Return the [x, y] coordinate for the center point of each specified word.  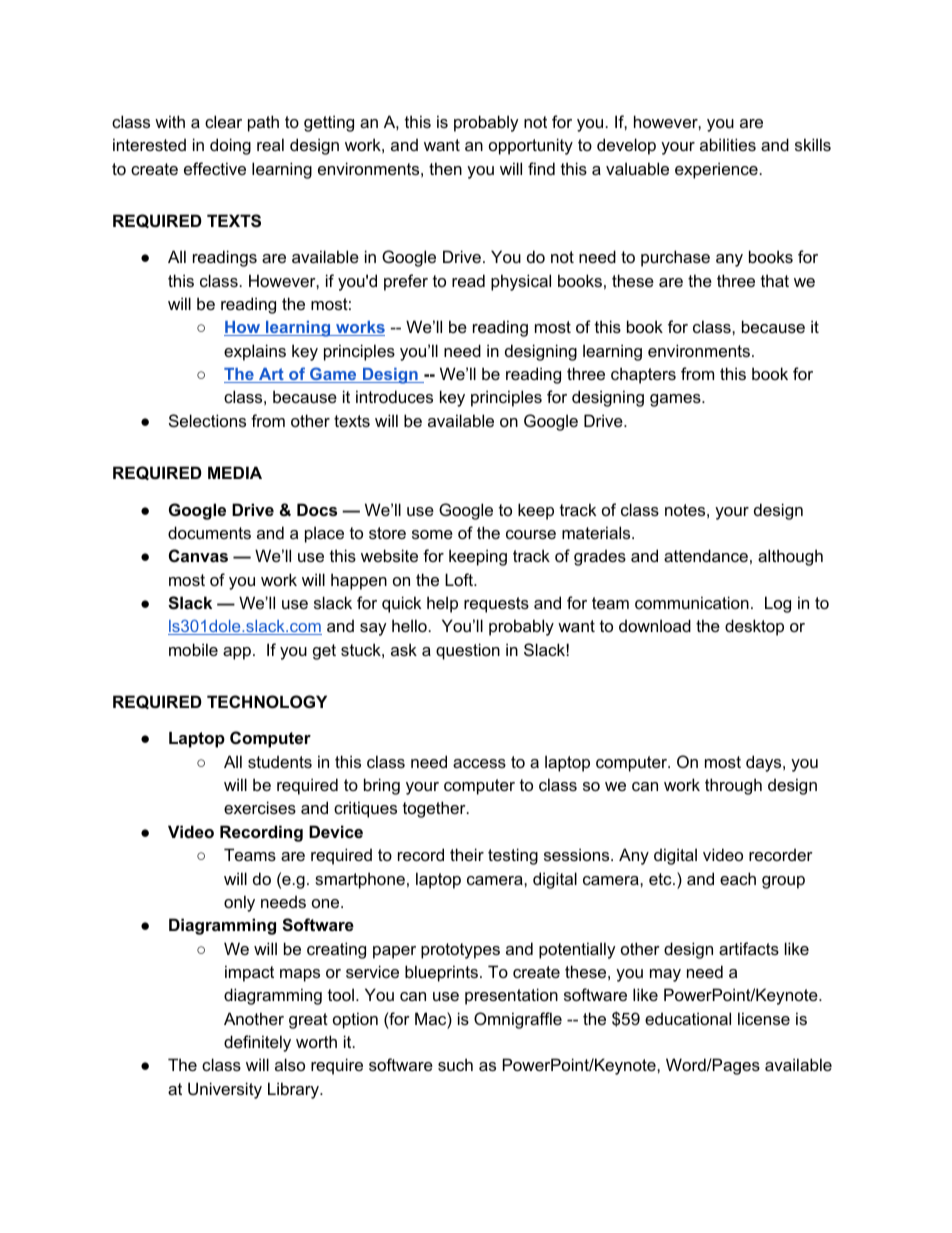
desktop [754, 627]
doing [230, 146]
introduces [394, 396]
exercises [260, 807]
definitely [257, 1043]
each [738, 878]
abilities [728, 144]
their [467, 854]
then [445, 168]
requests [496, 605]
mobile [193, 649]
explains [255, 352]
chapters [643, 375]
